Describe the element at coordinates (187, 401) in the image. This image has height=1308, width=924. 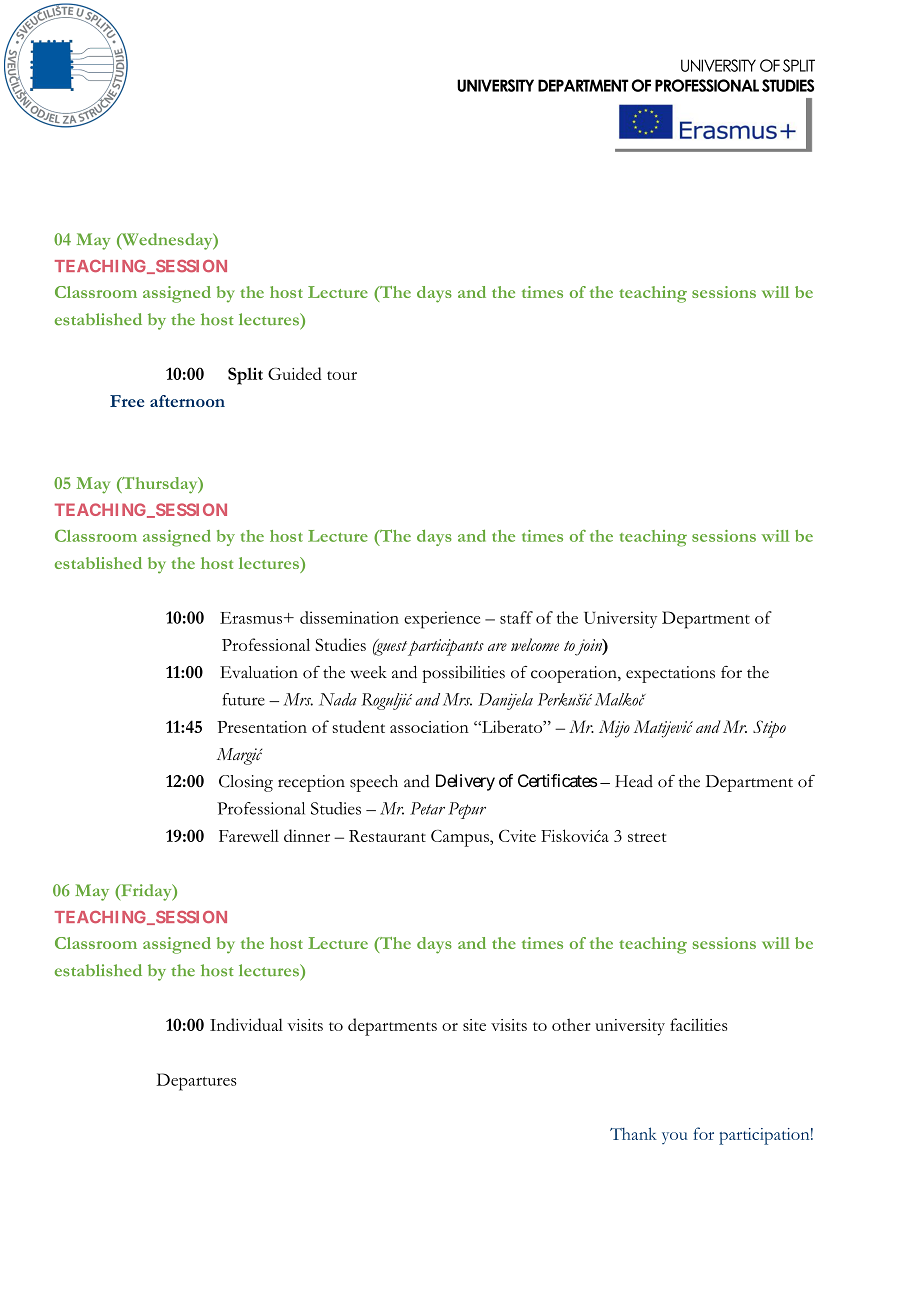
I see `afternoon` at that location.
